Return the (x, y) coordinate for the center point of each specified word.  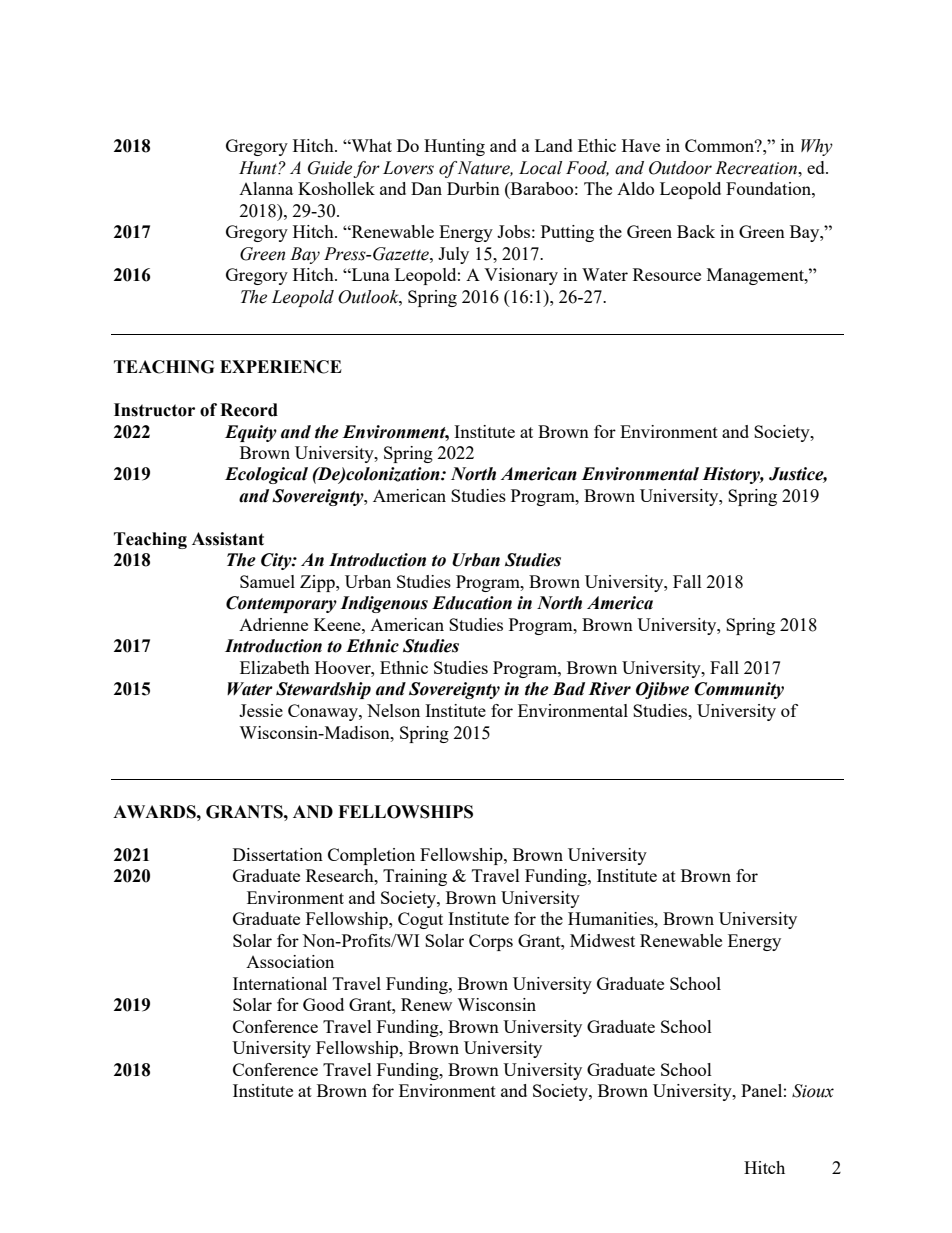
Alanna (266, 188)
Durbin (473, 188)
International (280, 983)
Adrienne (273, 624)
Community (739, 690)
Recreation (757, 168)
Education (472, 603)
